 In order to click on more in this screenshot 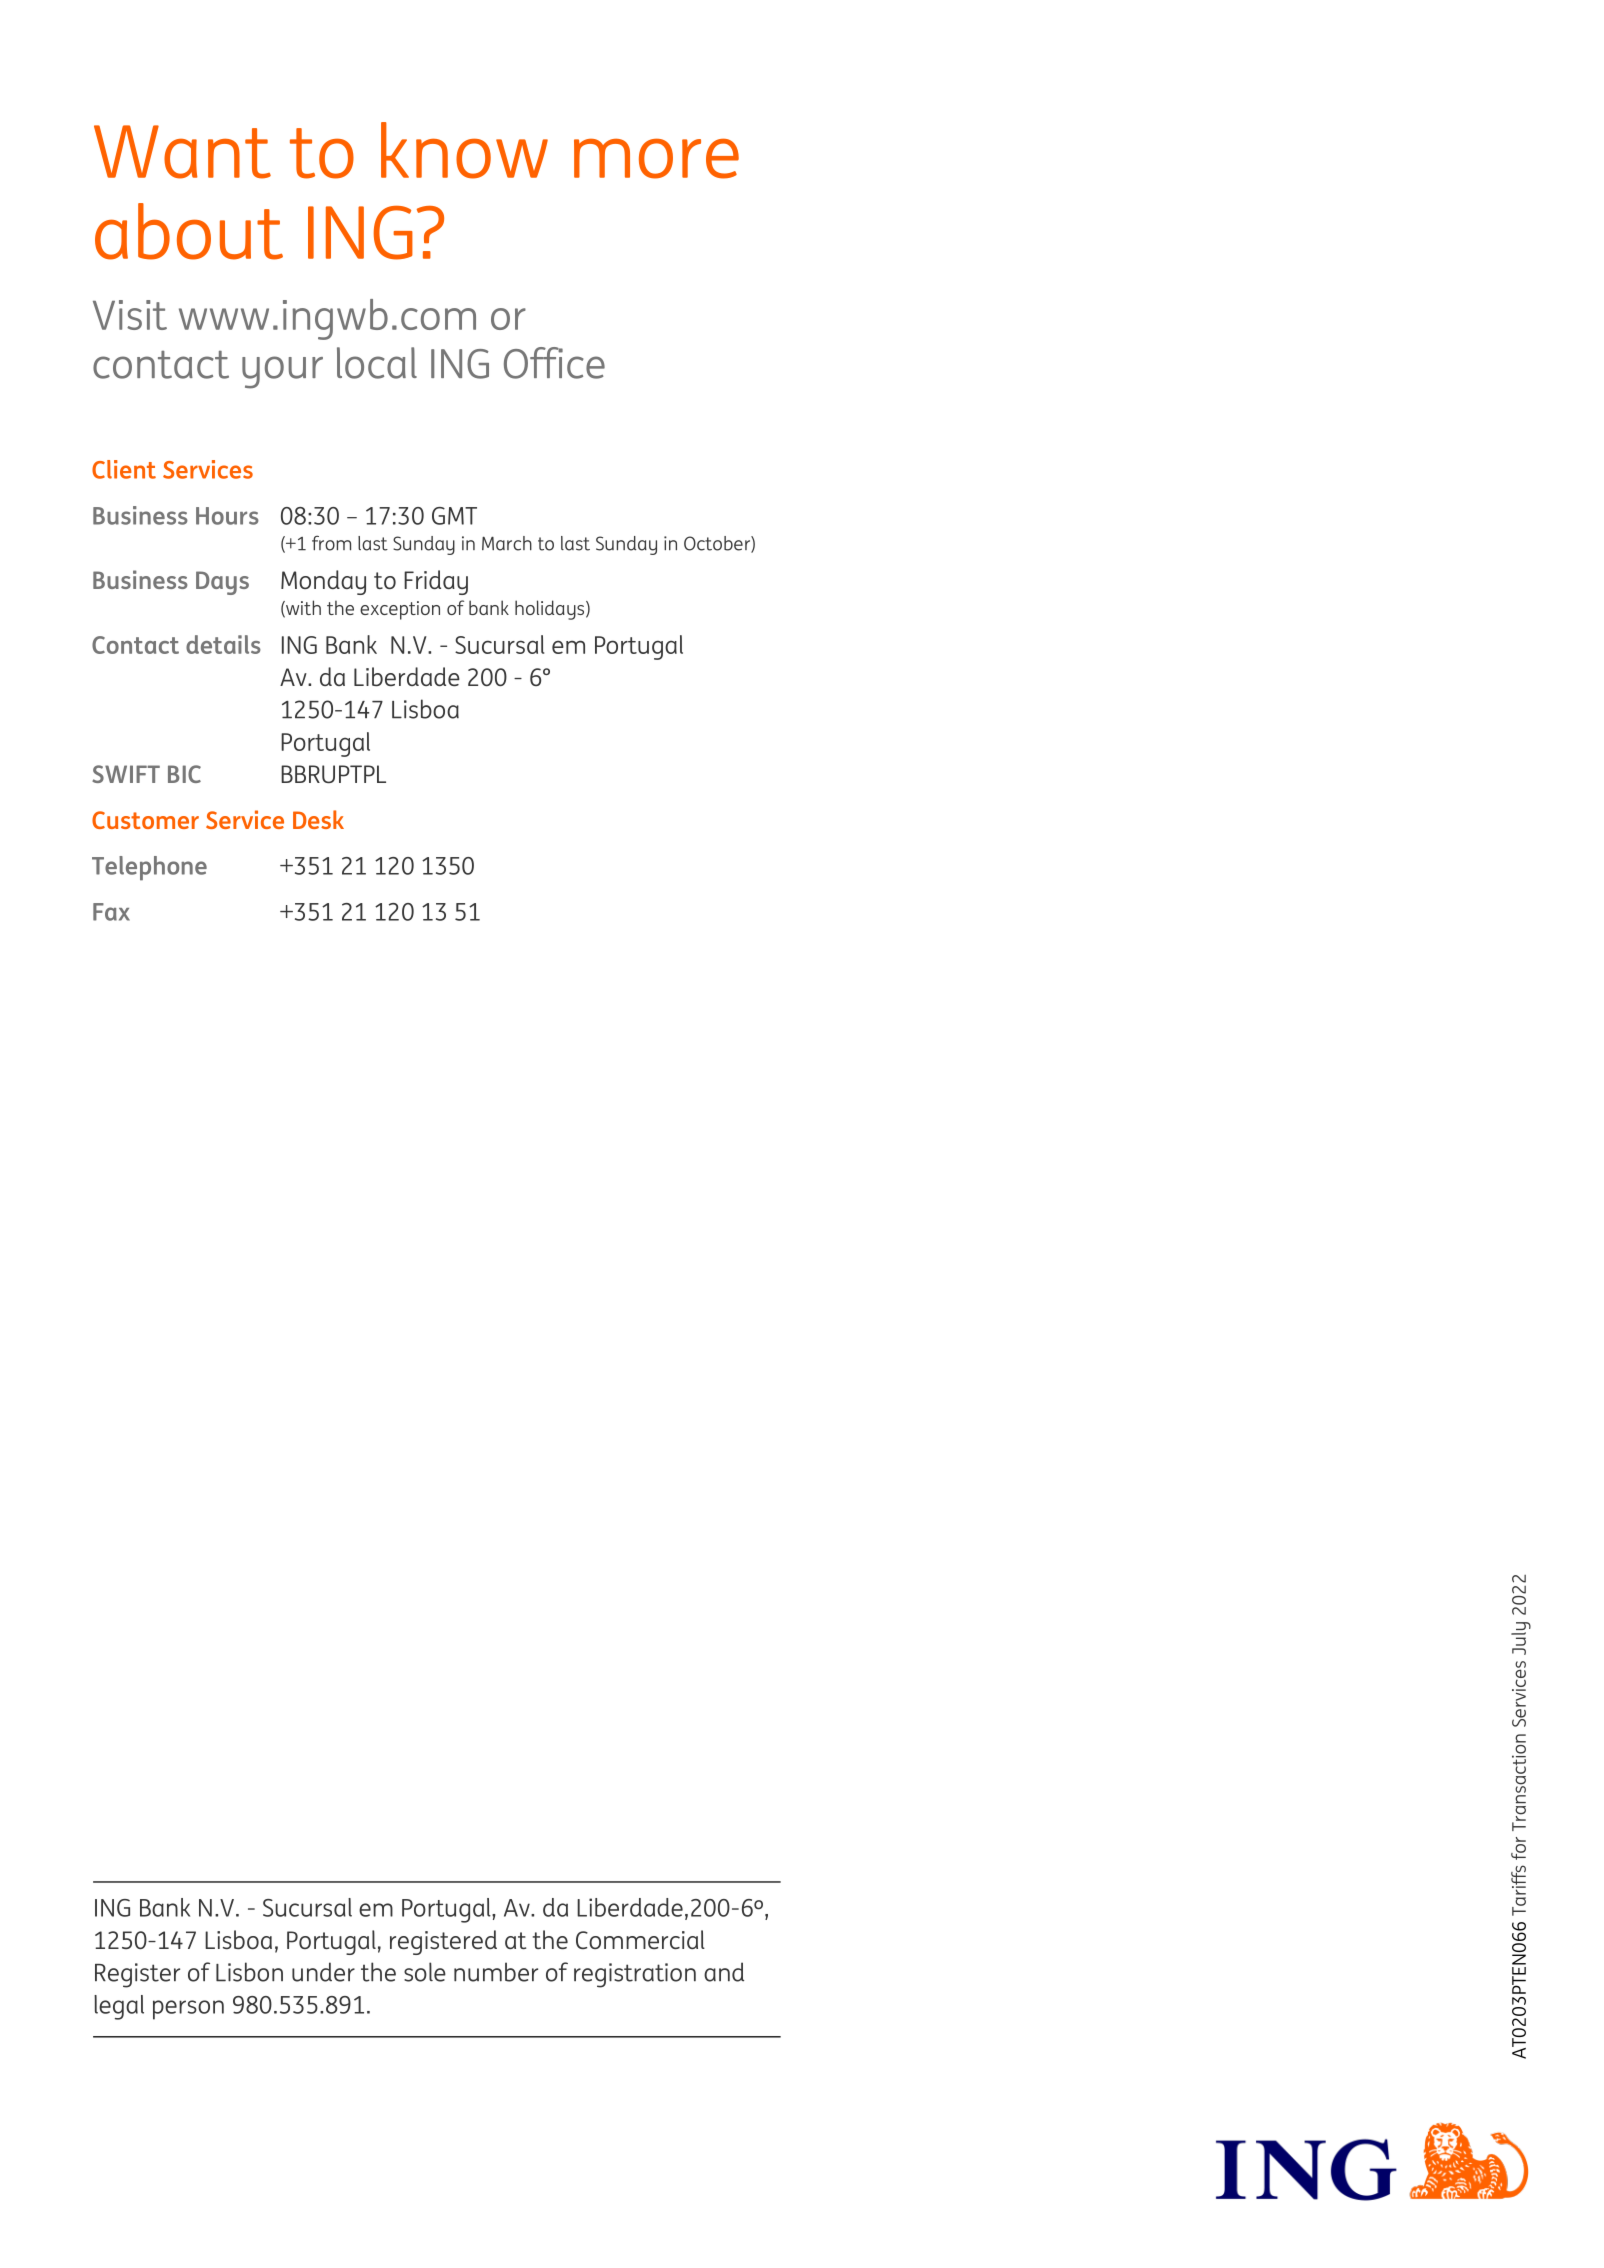, I will do `click(656, 158)`.
